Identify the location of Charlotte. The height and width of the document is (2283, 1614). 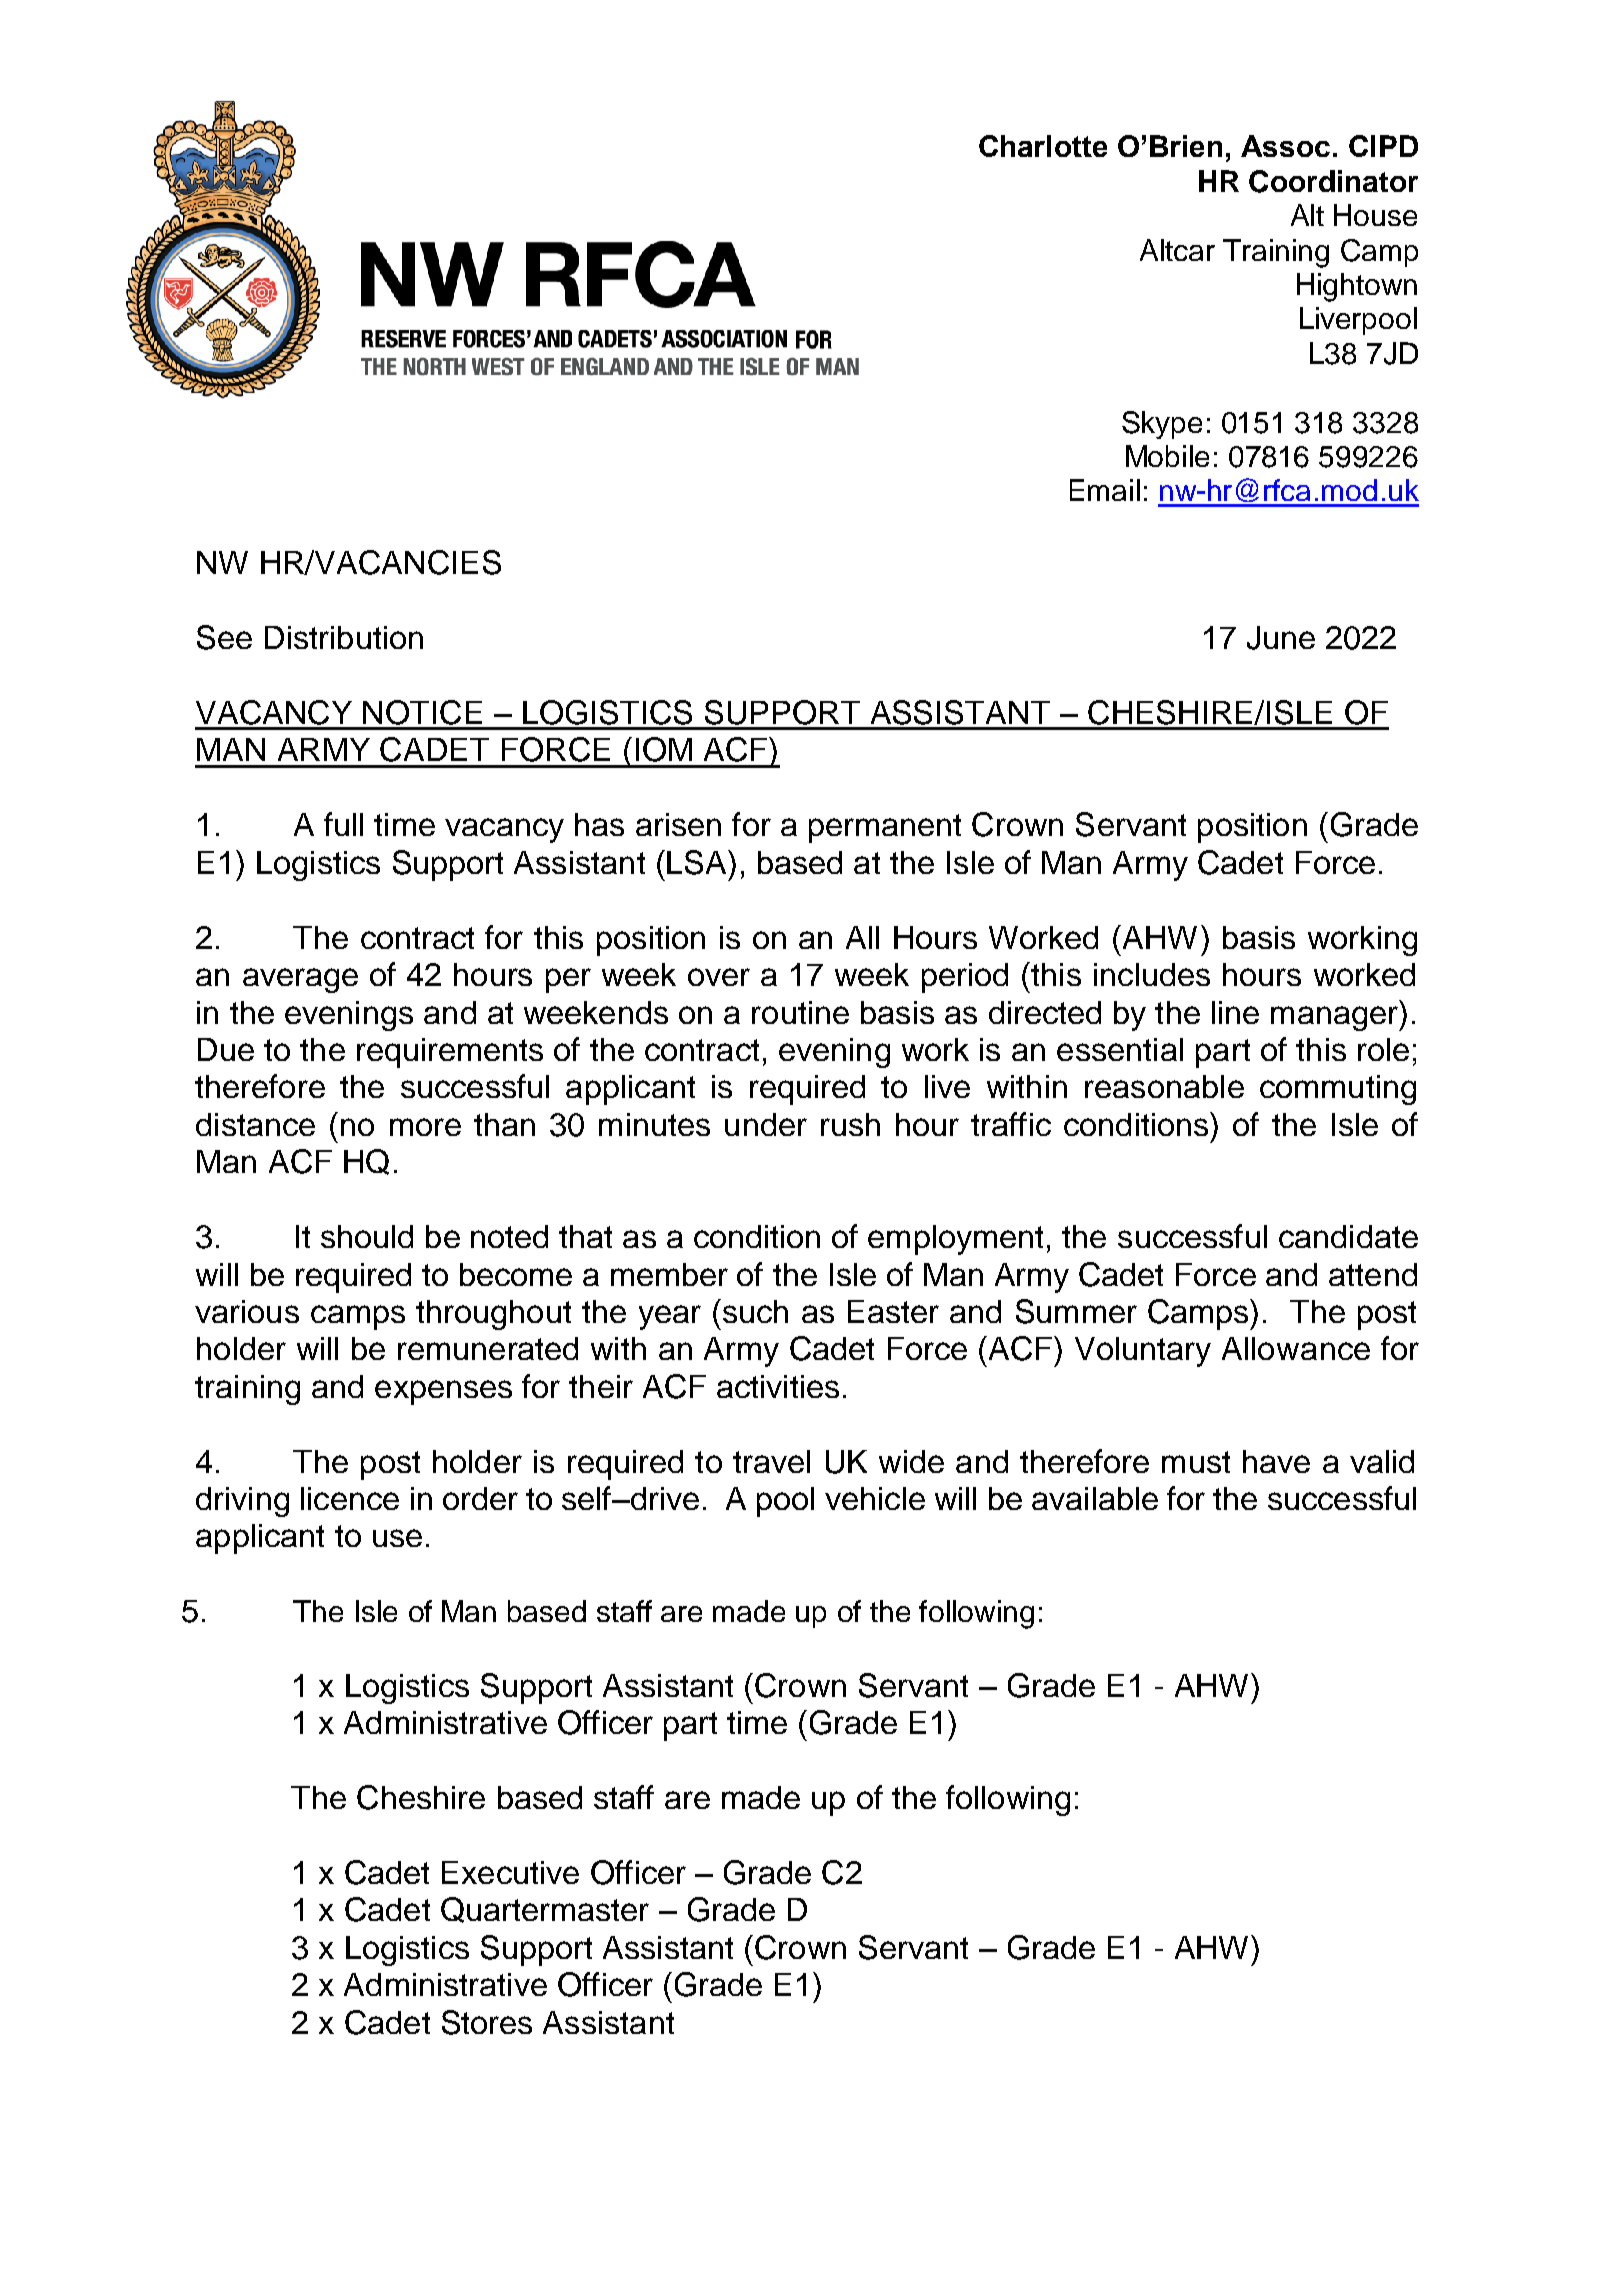
(1043, 146).
